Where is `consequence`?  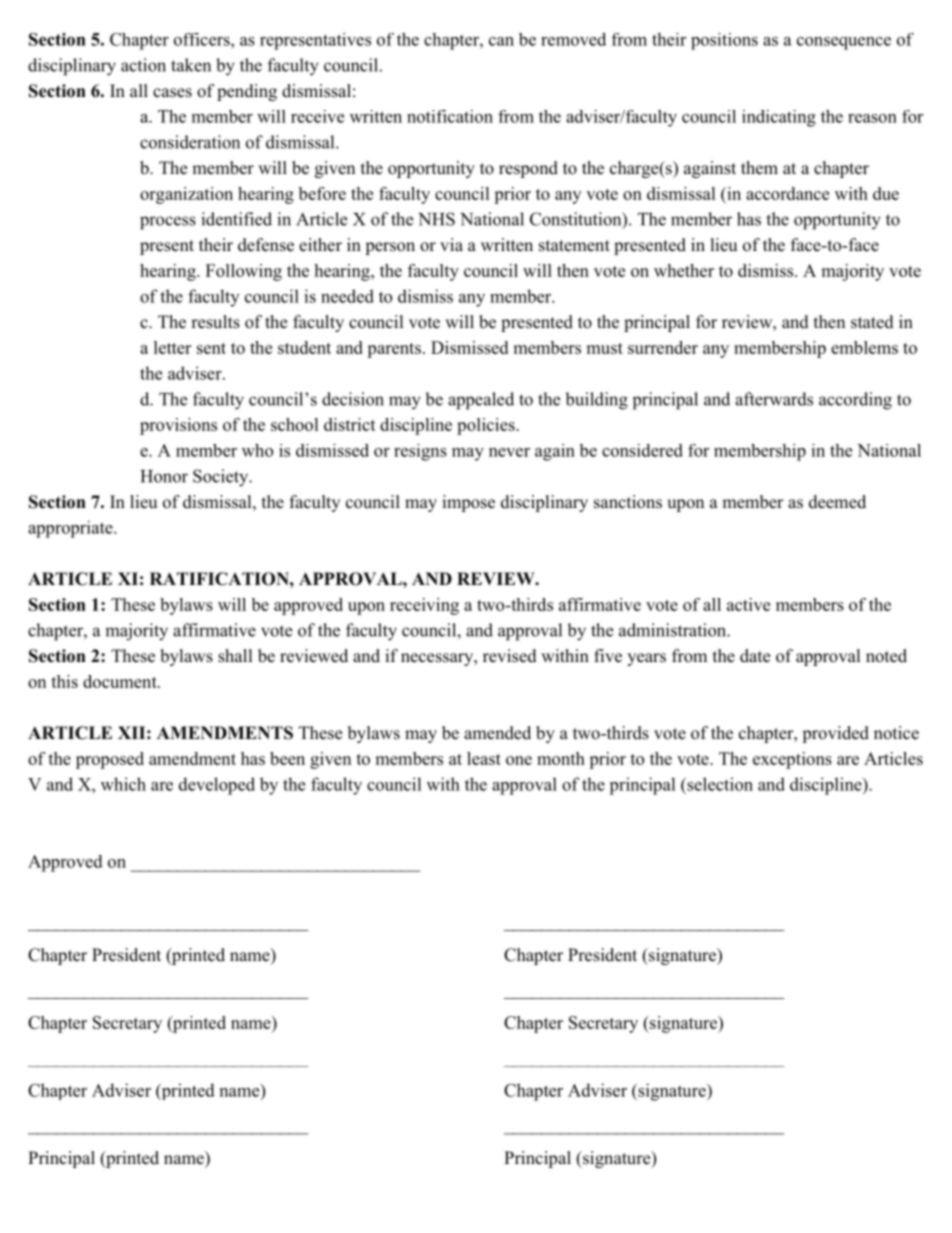
consequence is located at coordinates (844, 43).
